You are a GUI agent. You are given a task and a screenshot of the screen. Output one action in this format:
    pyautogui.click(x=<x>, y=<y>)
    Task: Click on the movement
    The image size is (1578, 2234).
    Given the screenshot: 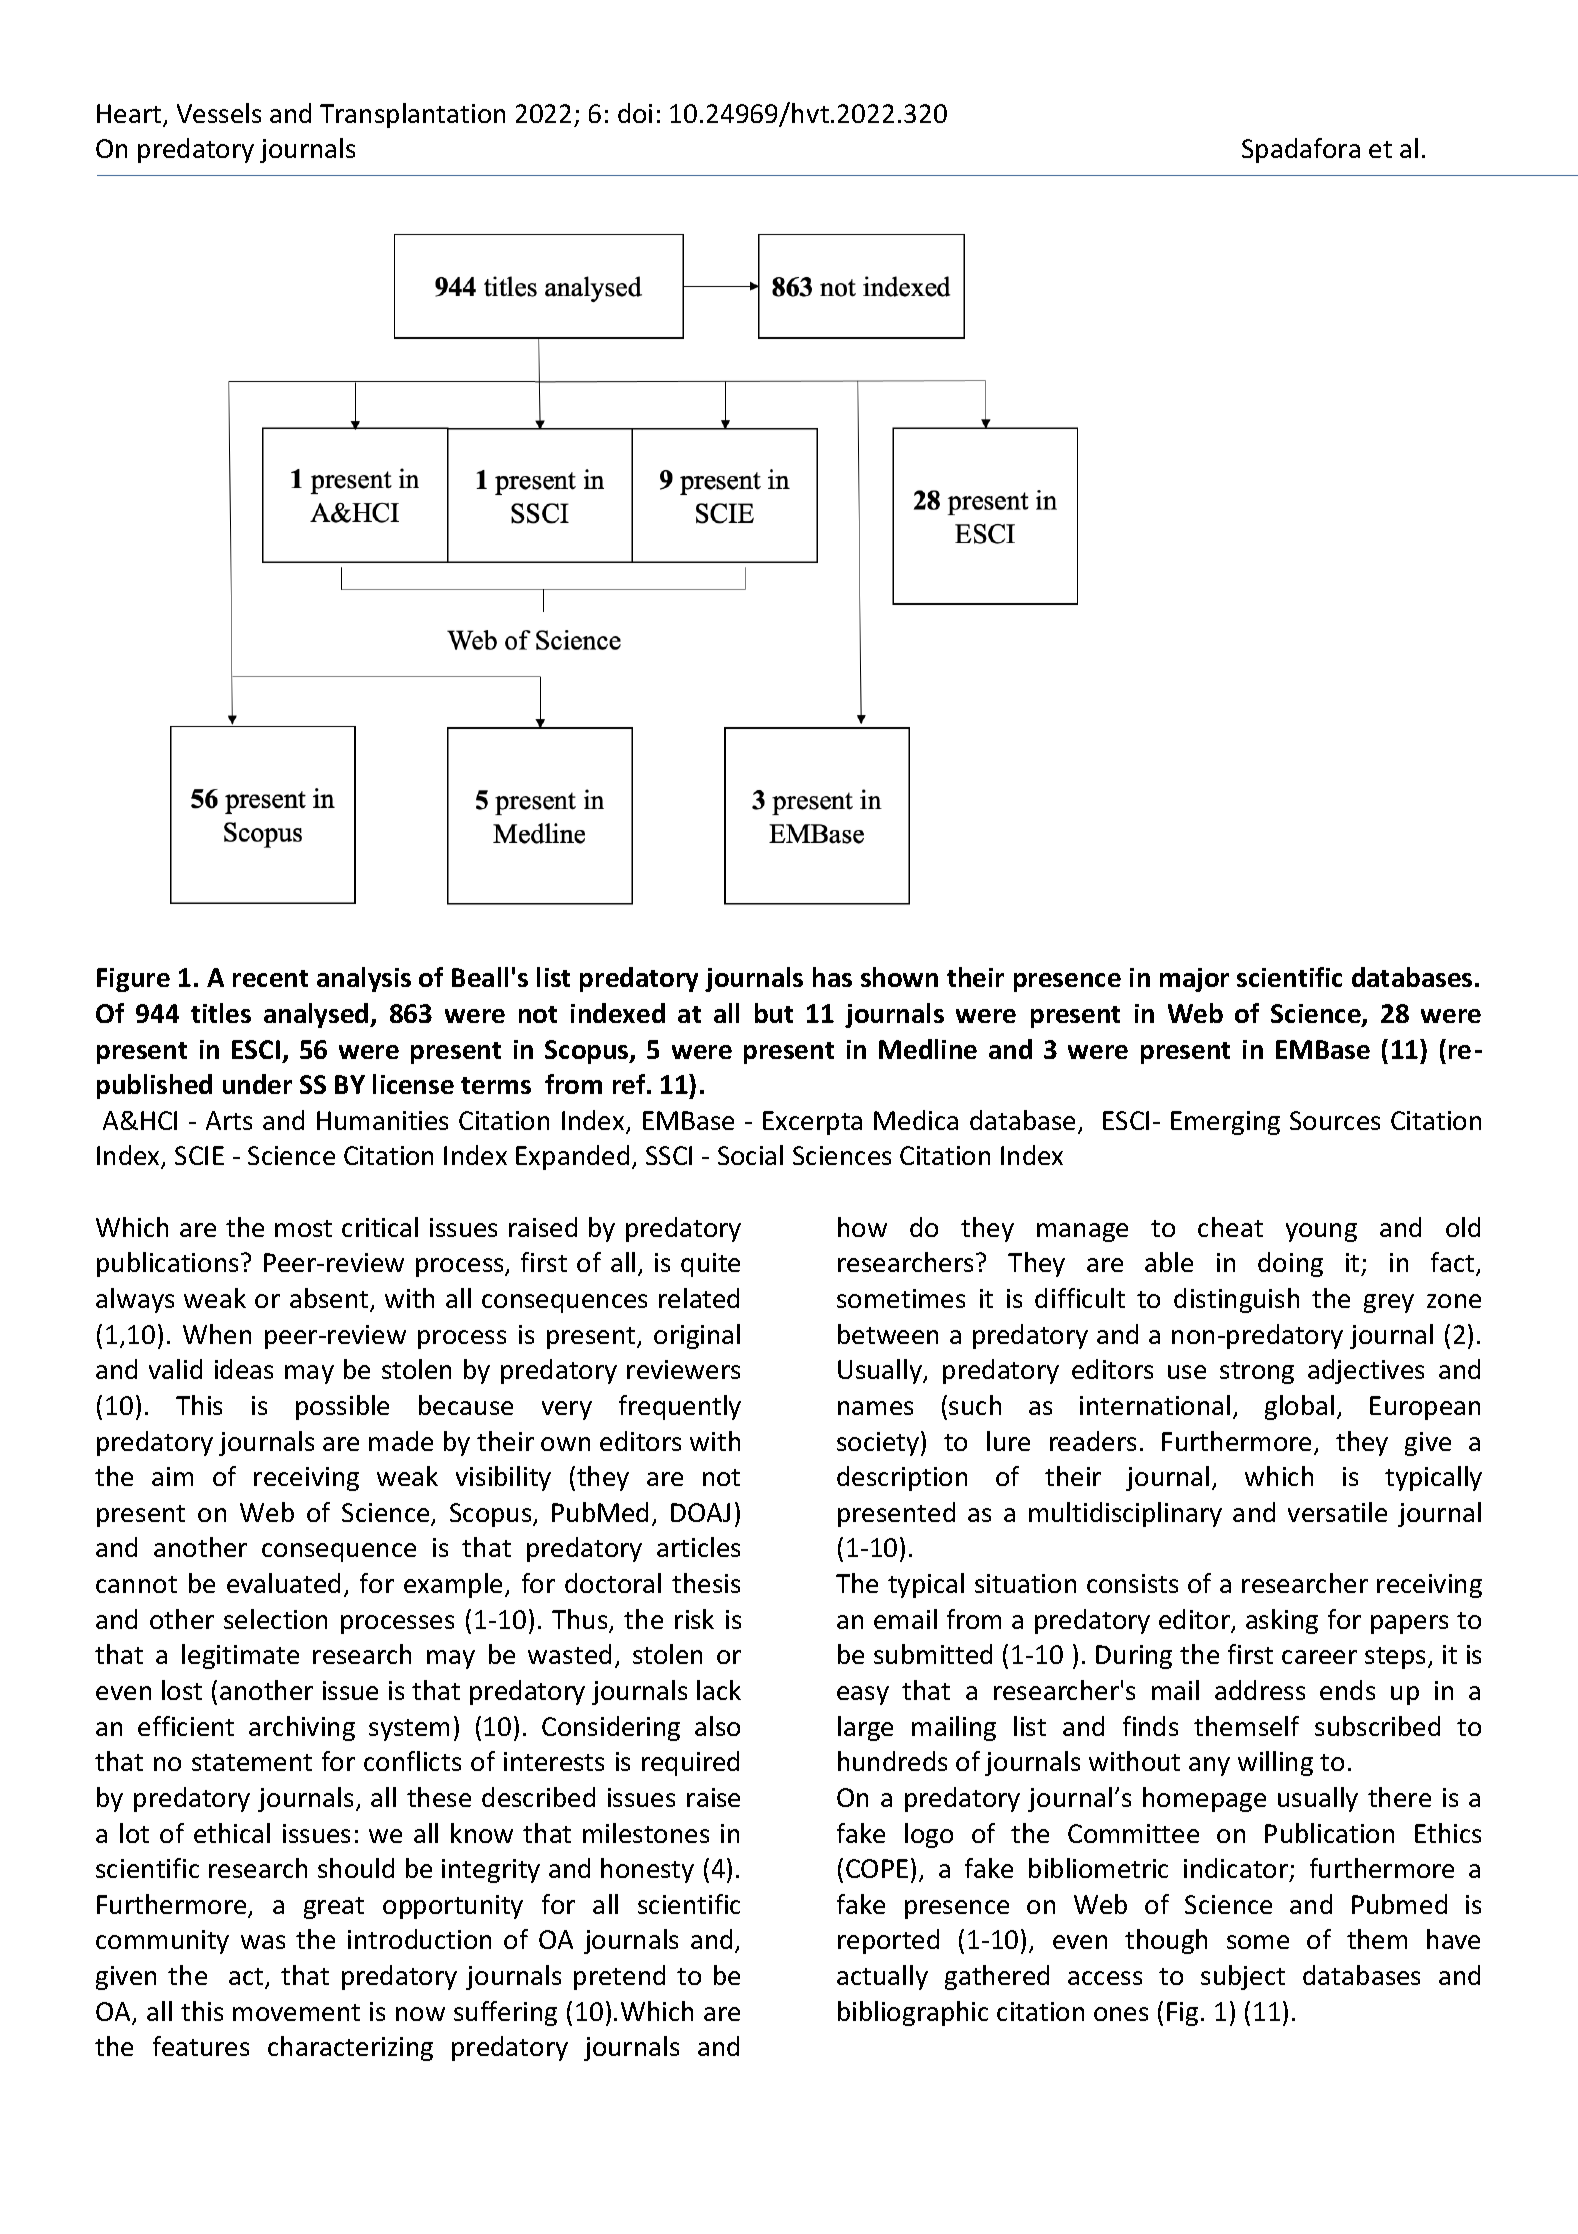 What is the action you would take?
    pyautogui.click(x=296, y=2012)
